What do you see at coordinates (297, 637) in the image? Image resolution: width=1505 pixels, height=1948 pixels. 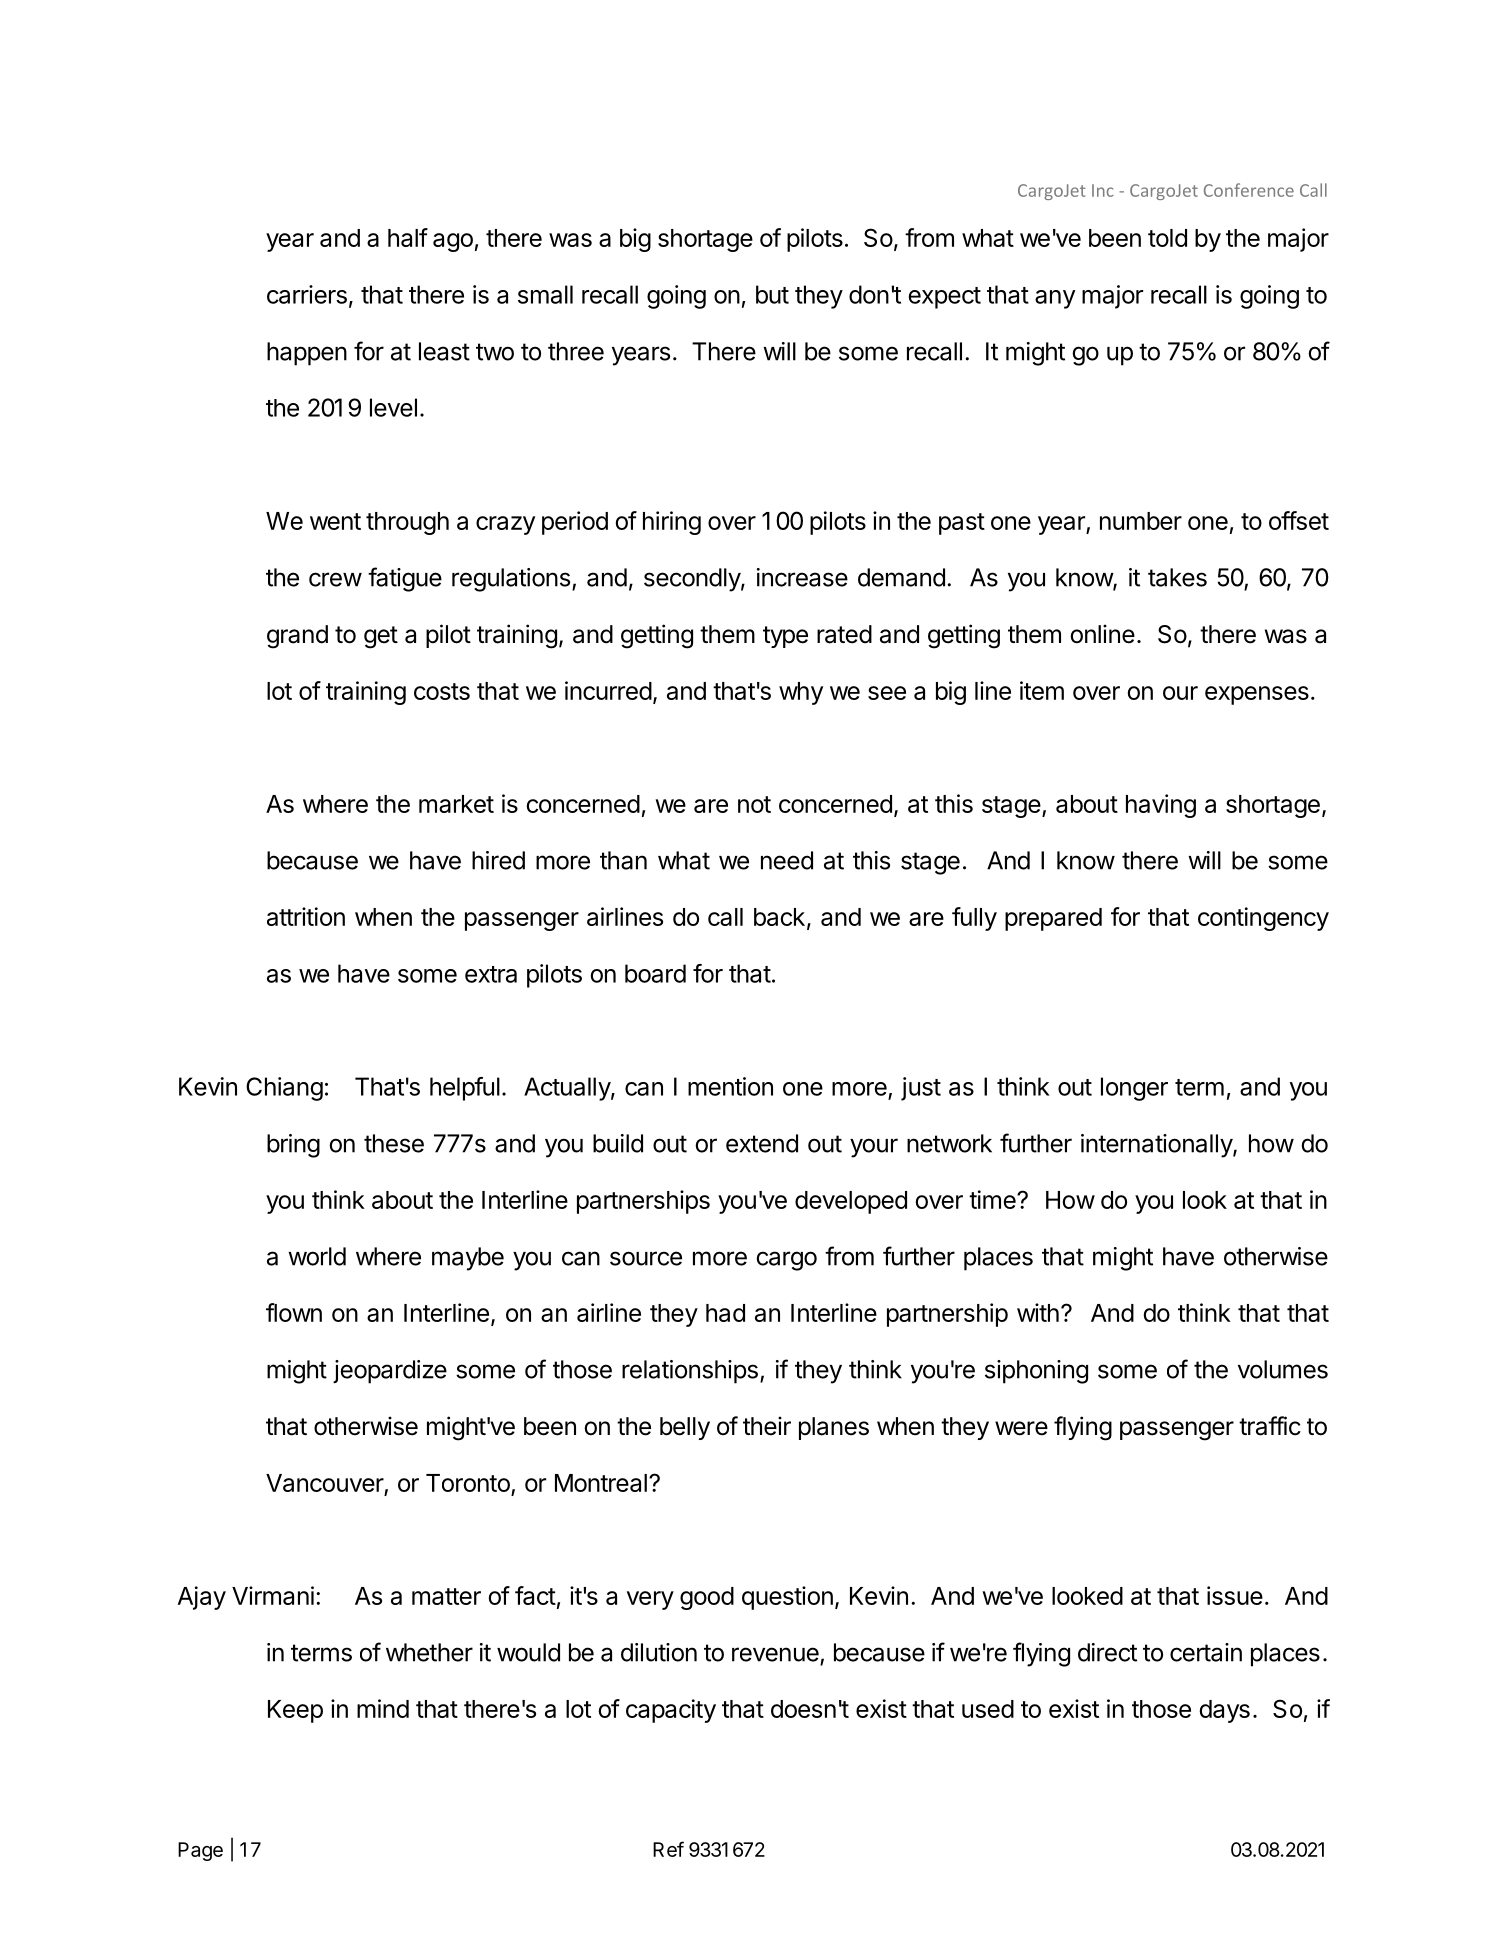 I see `grand` at bounding box center [297, 637].
